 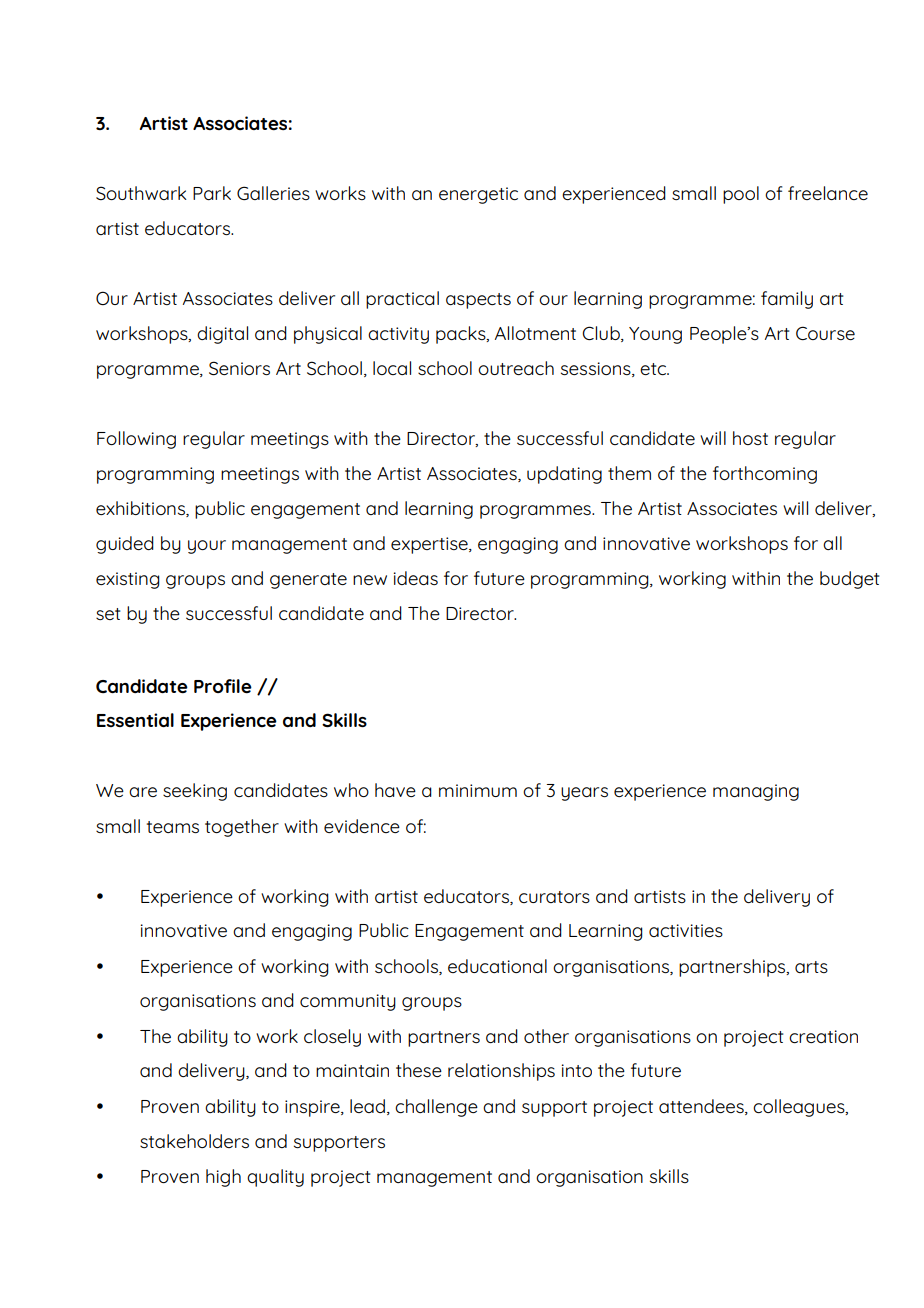 What do you see at coordinates (207, 547) in the document?
I see `your` at bounding box center [207, 547].
